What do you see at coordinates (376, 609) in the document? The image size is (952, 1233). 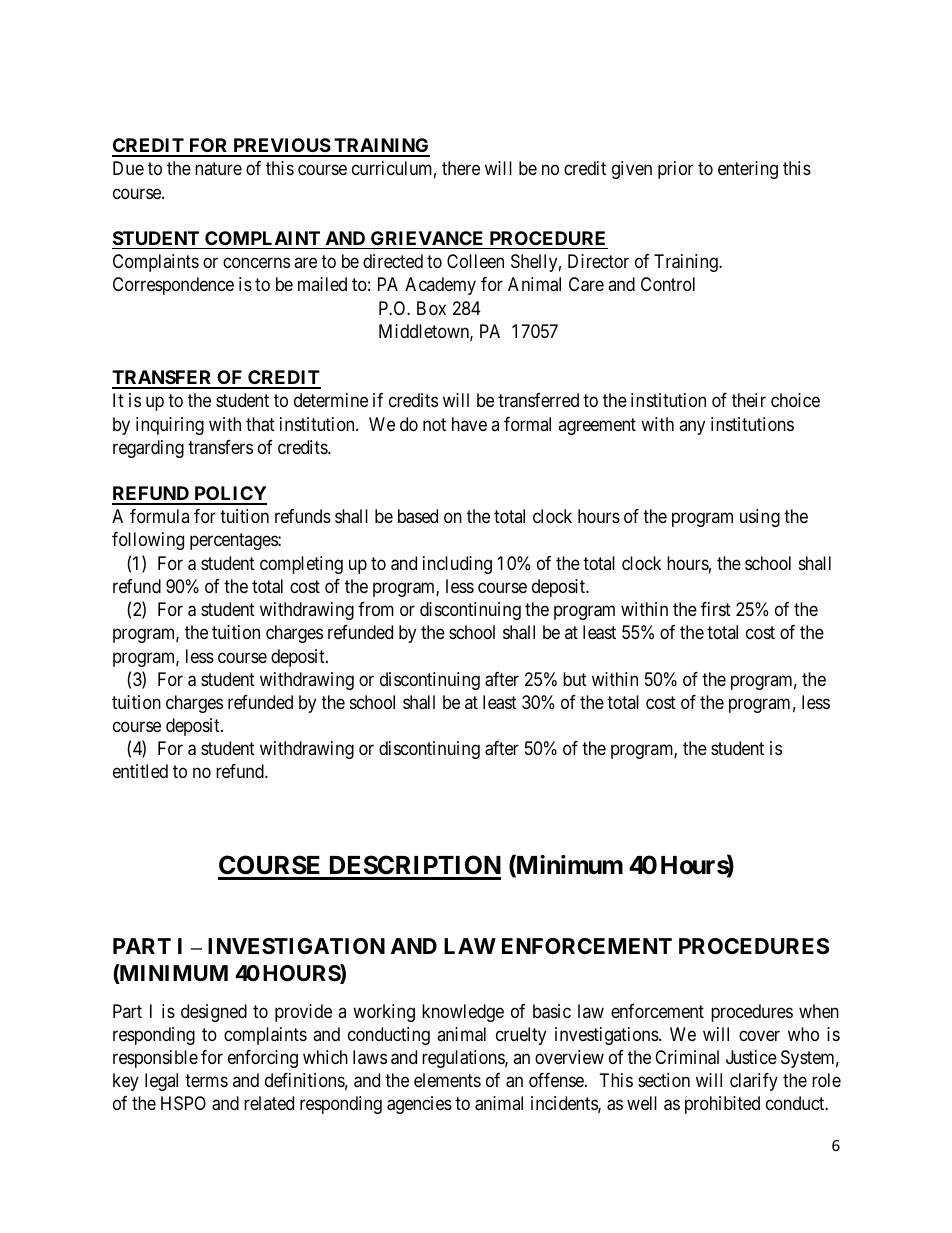 I see `from` at bounding box center [376, 609].
